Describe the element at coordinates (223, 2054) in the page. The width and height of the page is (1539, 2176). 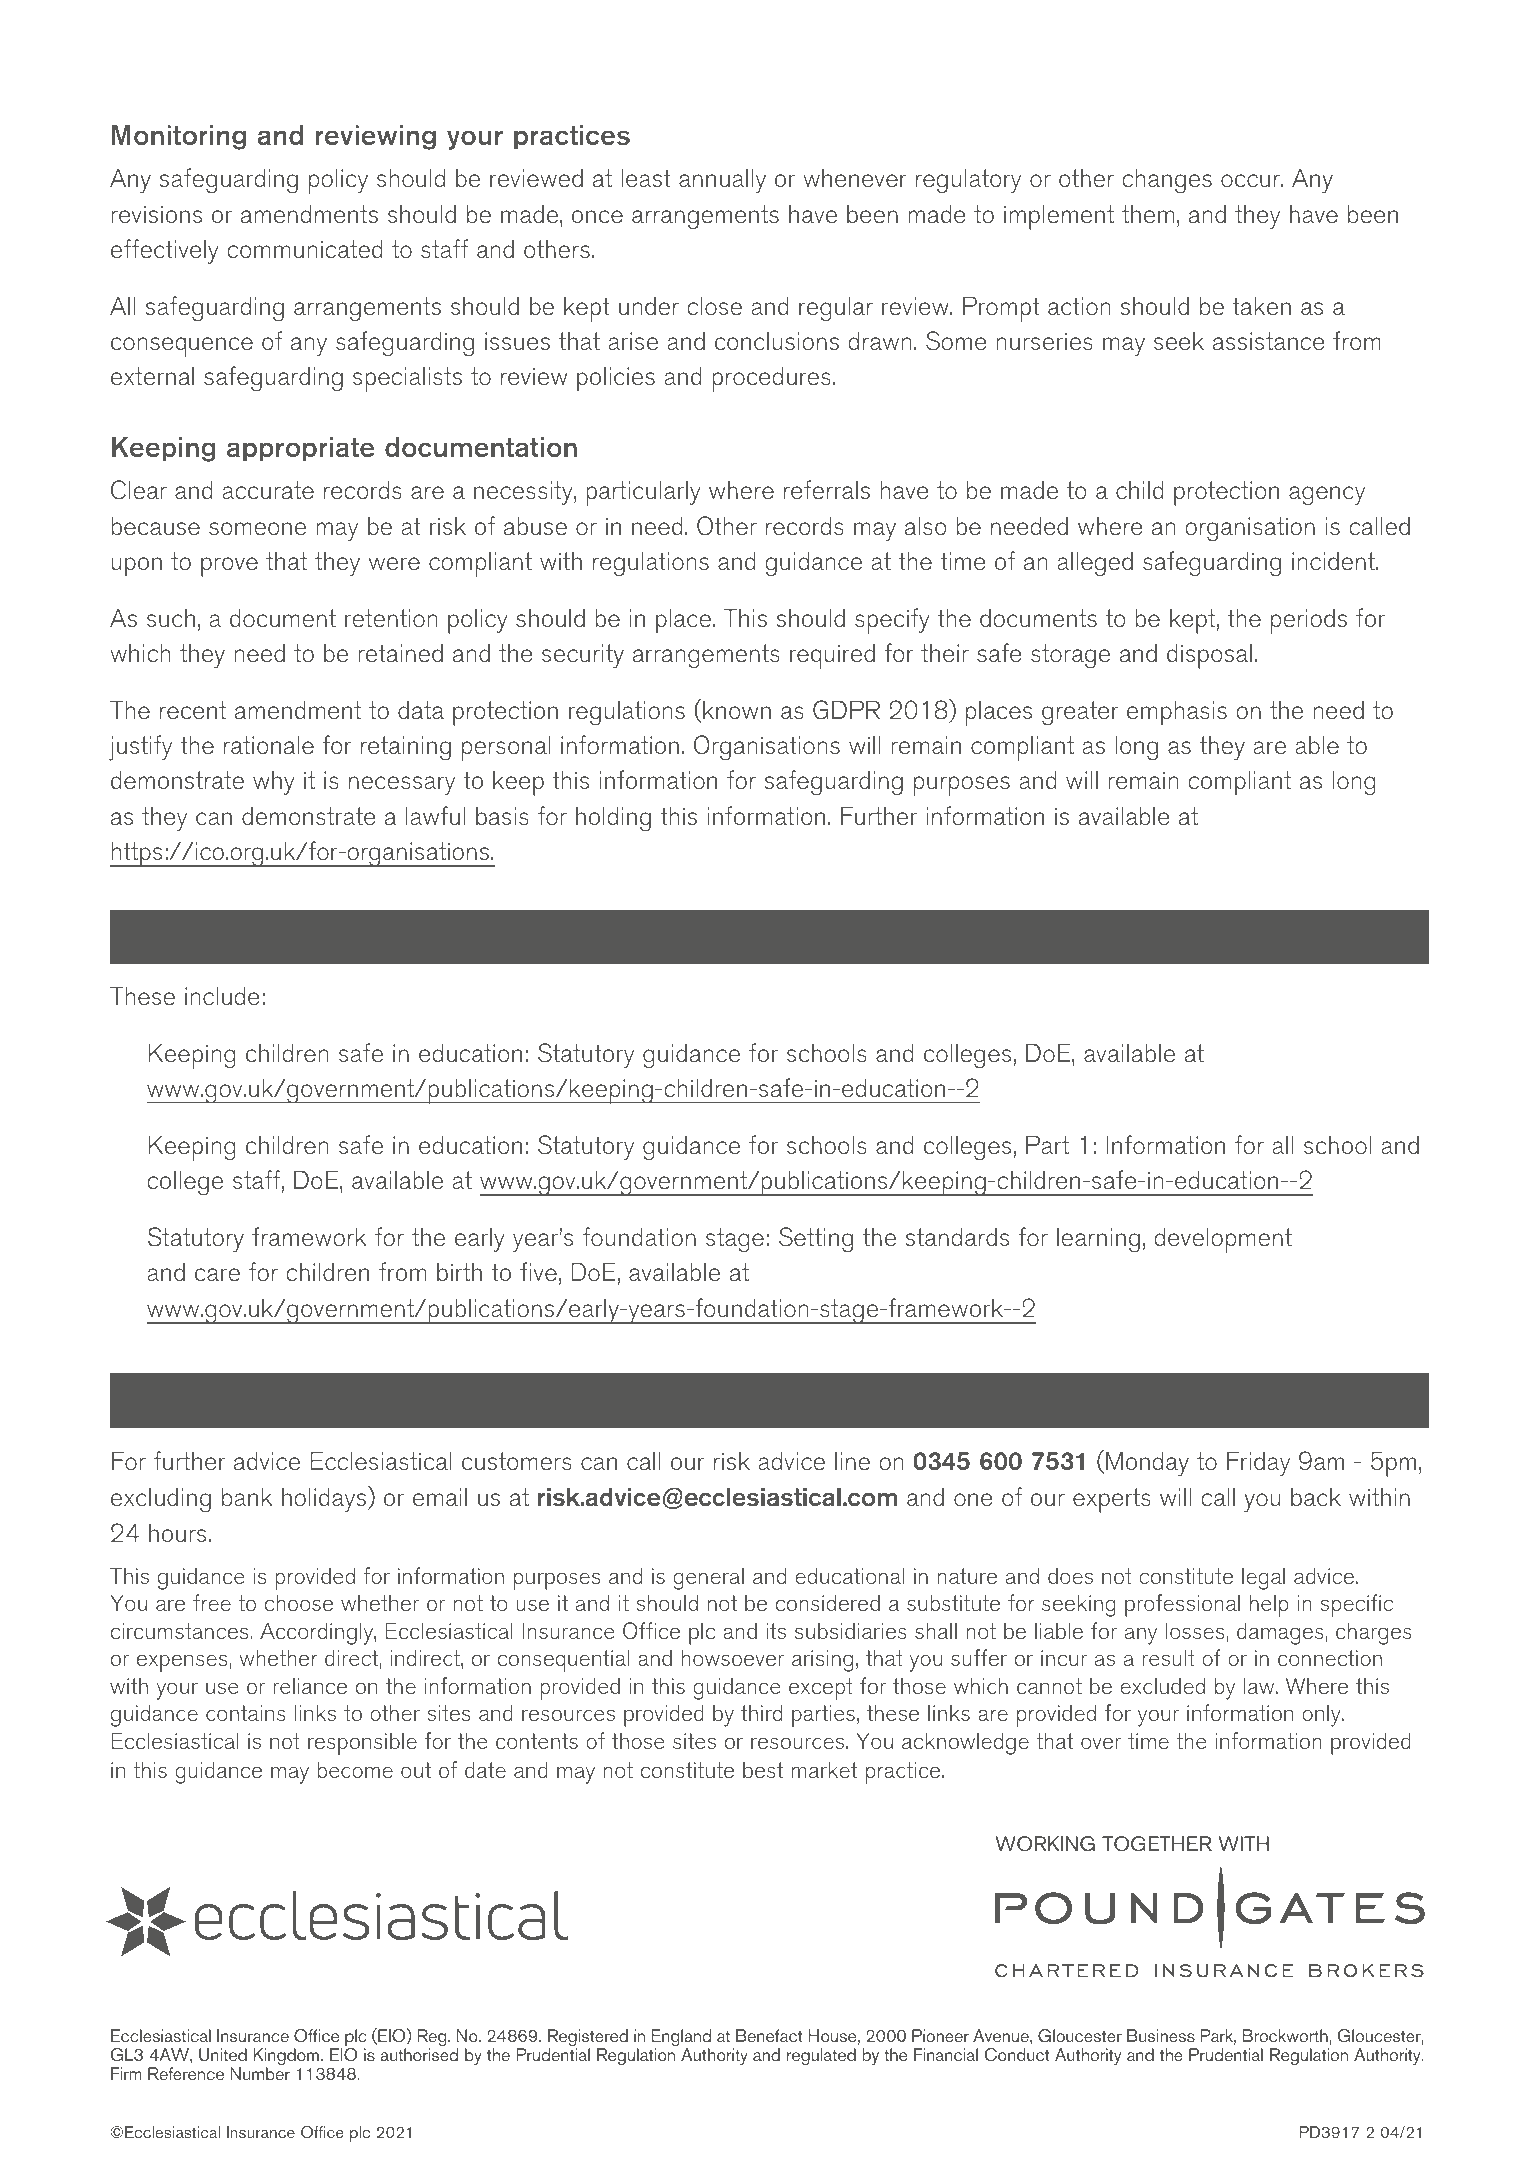
I see `United` at that location.
